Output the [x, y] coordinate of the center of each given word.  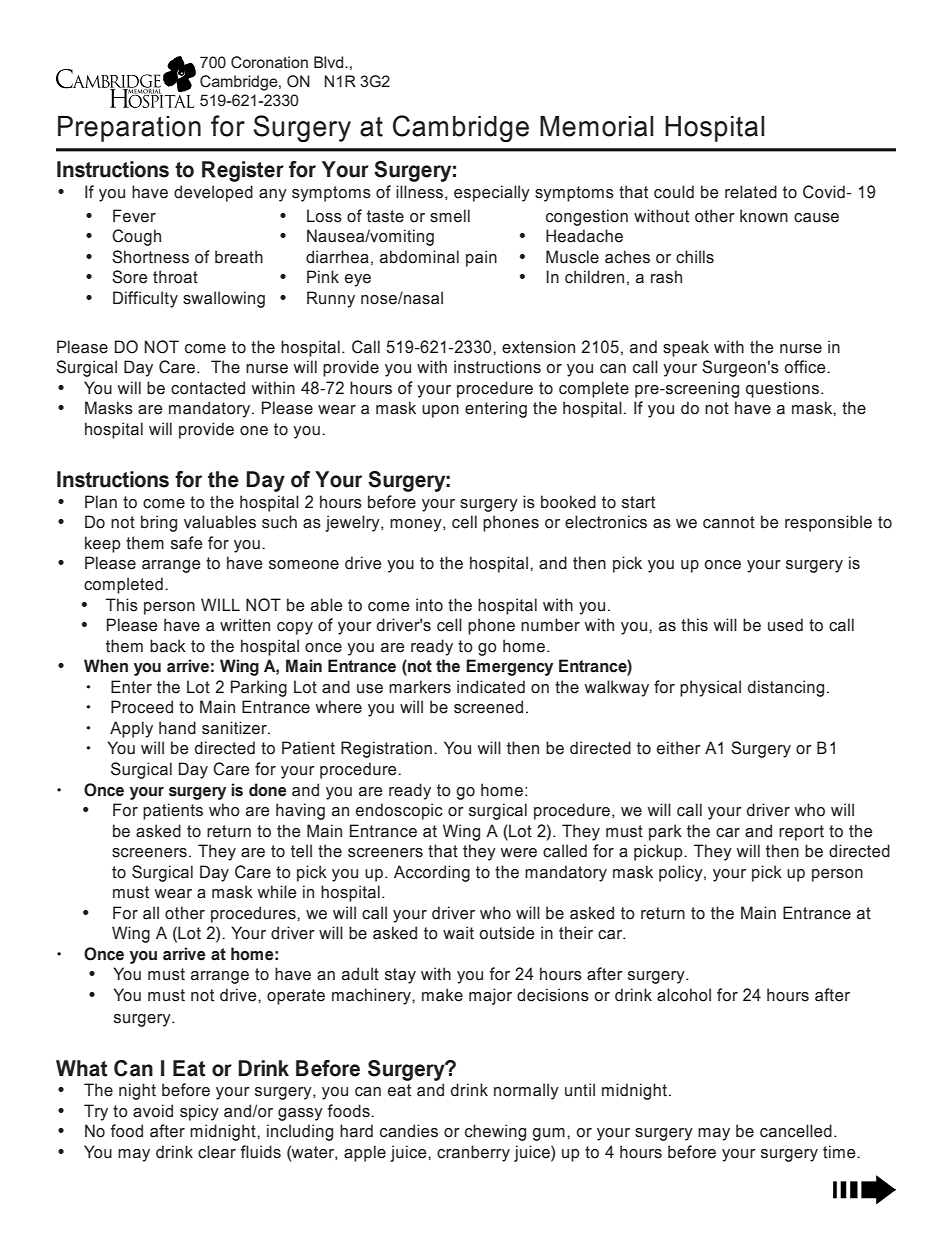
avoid [153, 1111]
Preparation [129, 129]
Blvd [330, 62]
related [751, 192]
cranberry [473, 1153]
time [840, 1152]
